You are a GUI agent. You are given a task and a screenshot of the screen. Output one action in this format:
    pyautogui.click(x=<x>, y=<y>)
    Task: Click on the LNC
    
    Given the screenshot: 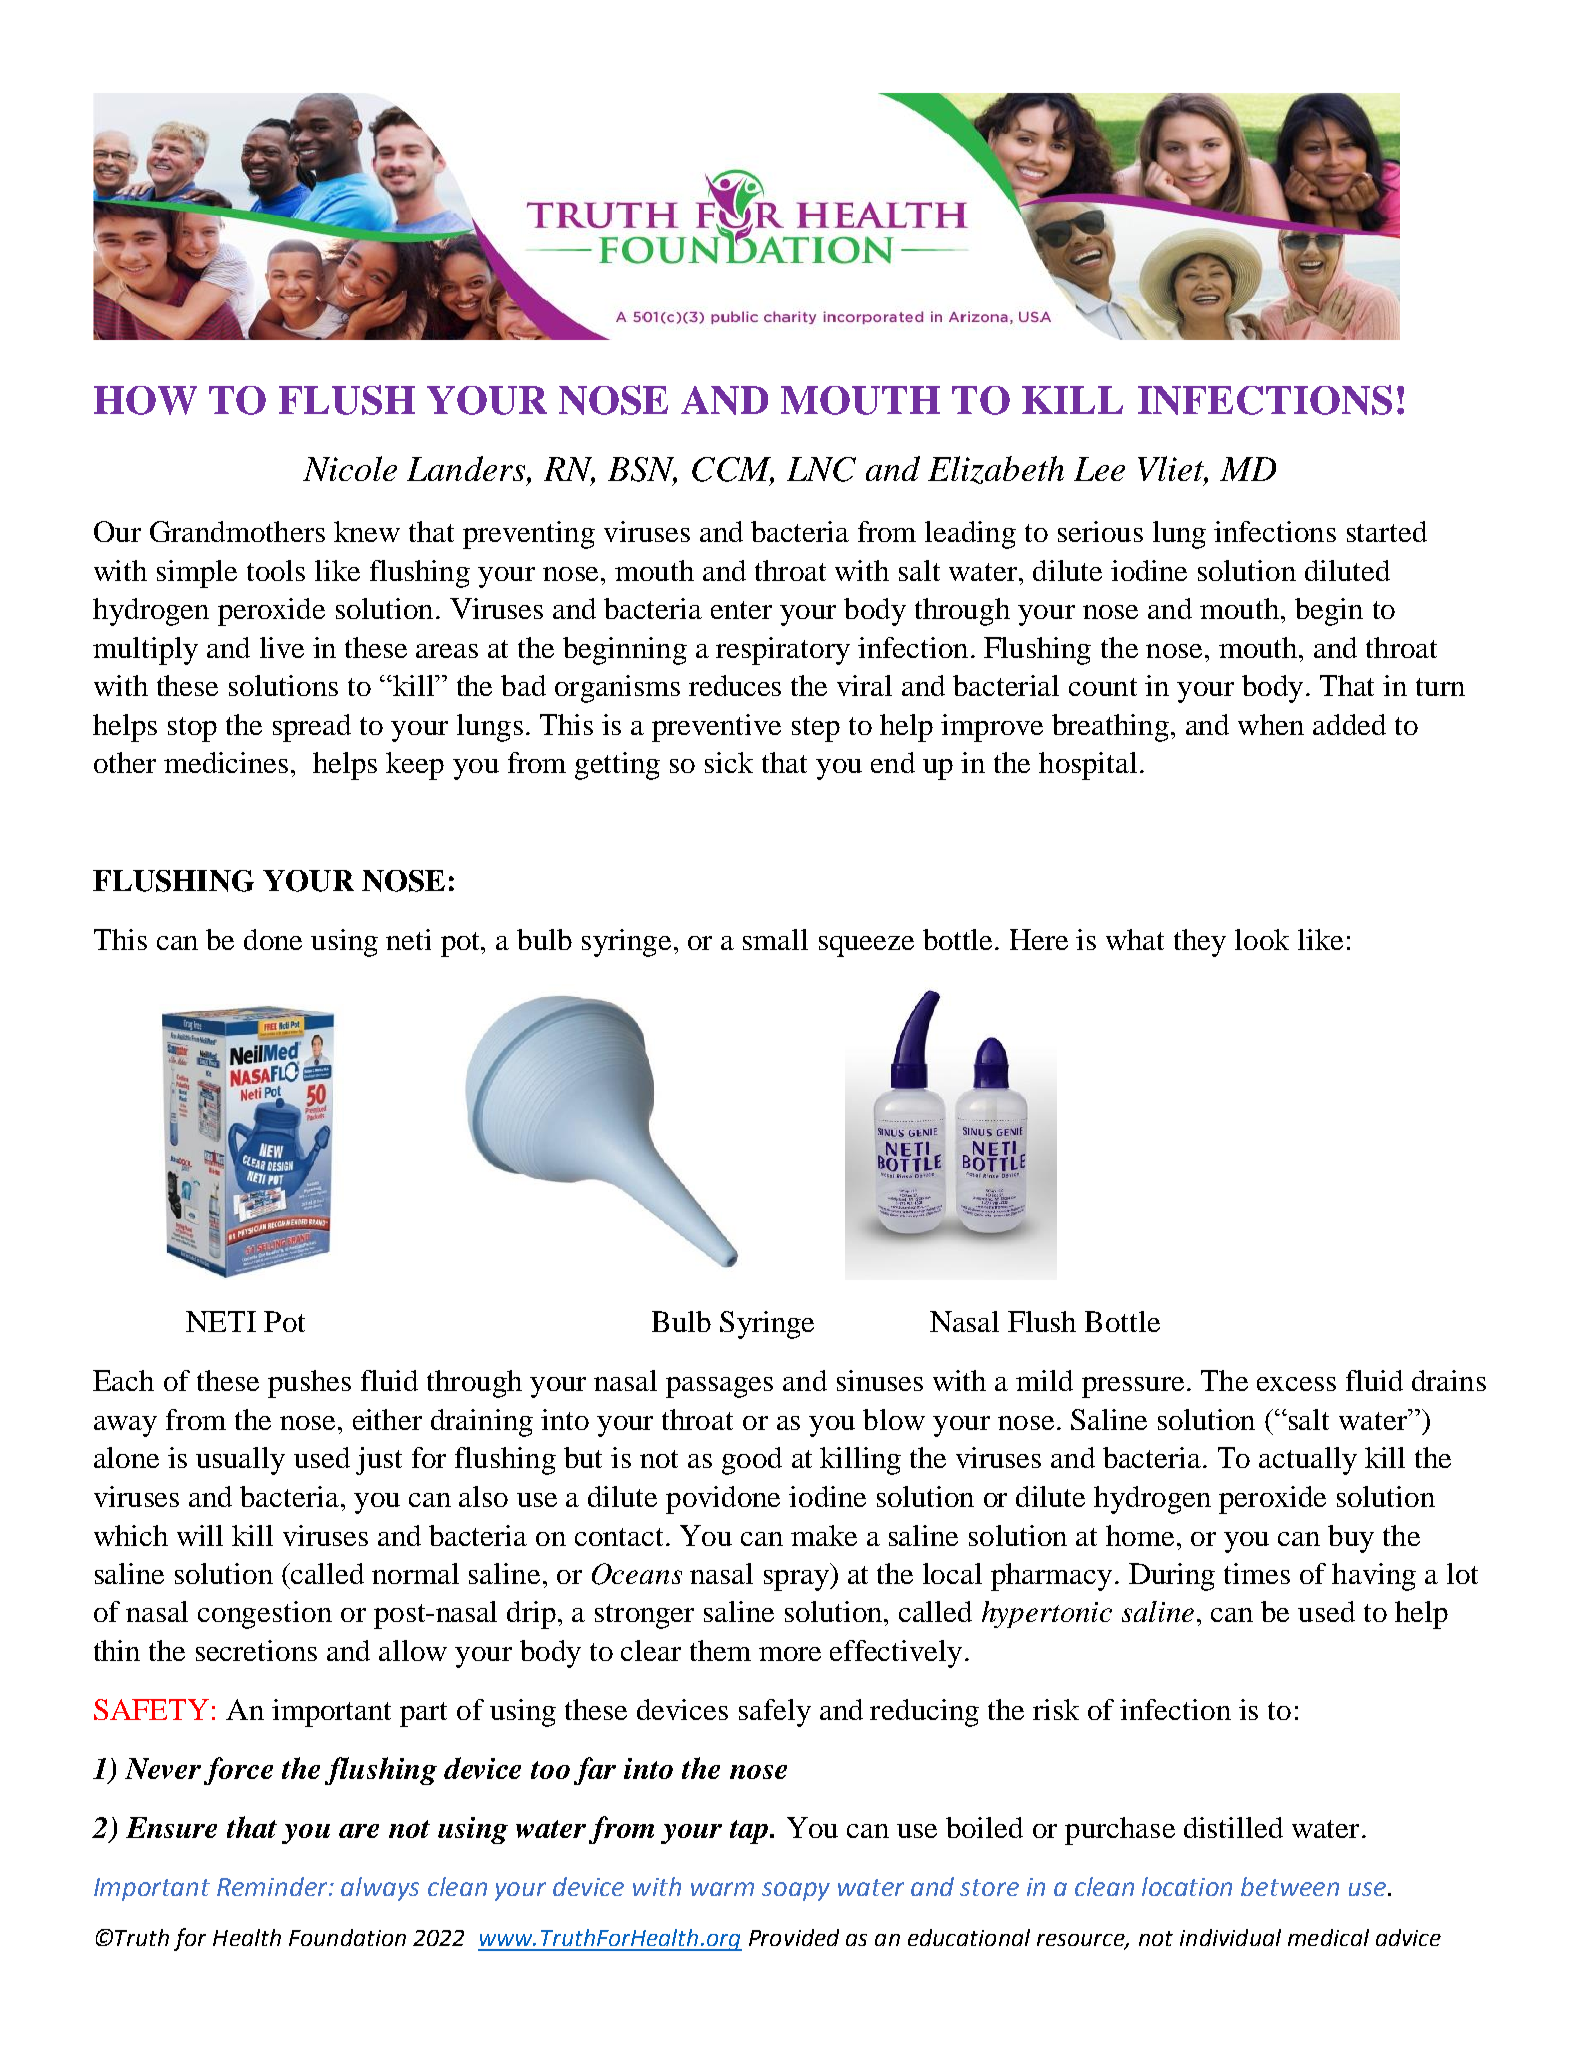 What is the action you would take?
    pyautogui.click(x=821, y=469)
